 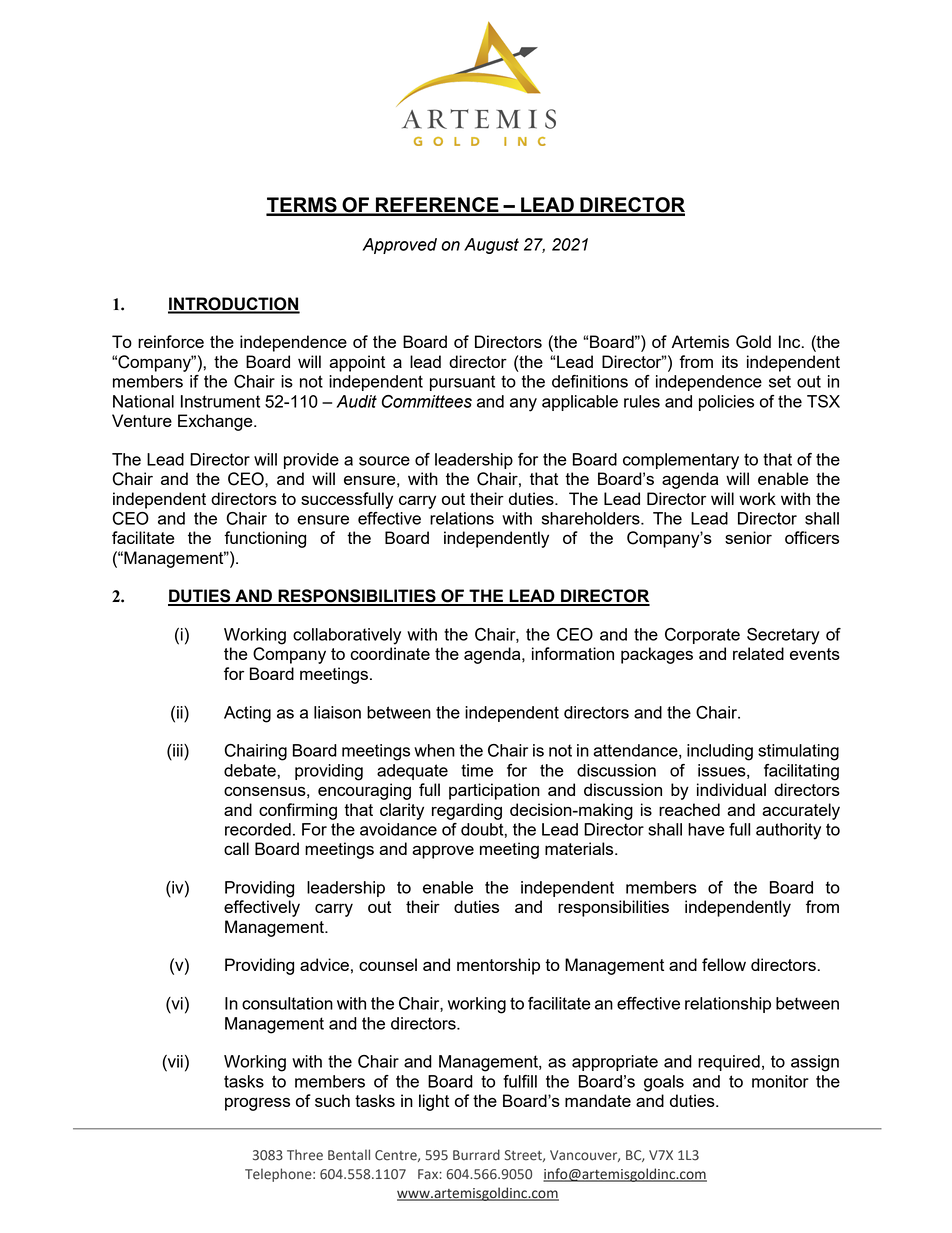 What do you see at coordinates (730, 361) in the image?
I see `its` at bounding box center [730, 361].
